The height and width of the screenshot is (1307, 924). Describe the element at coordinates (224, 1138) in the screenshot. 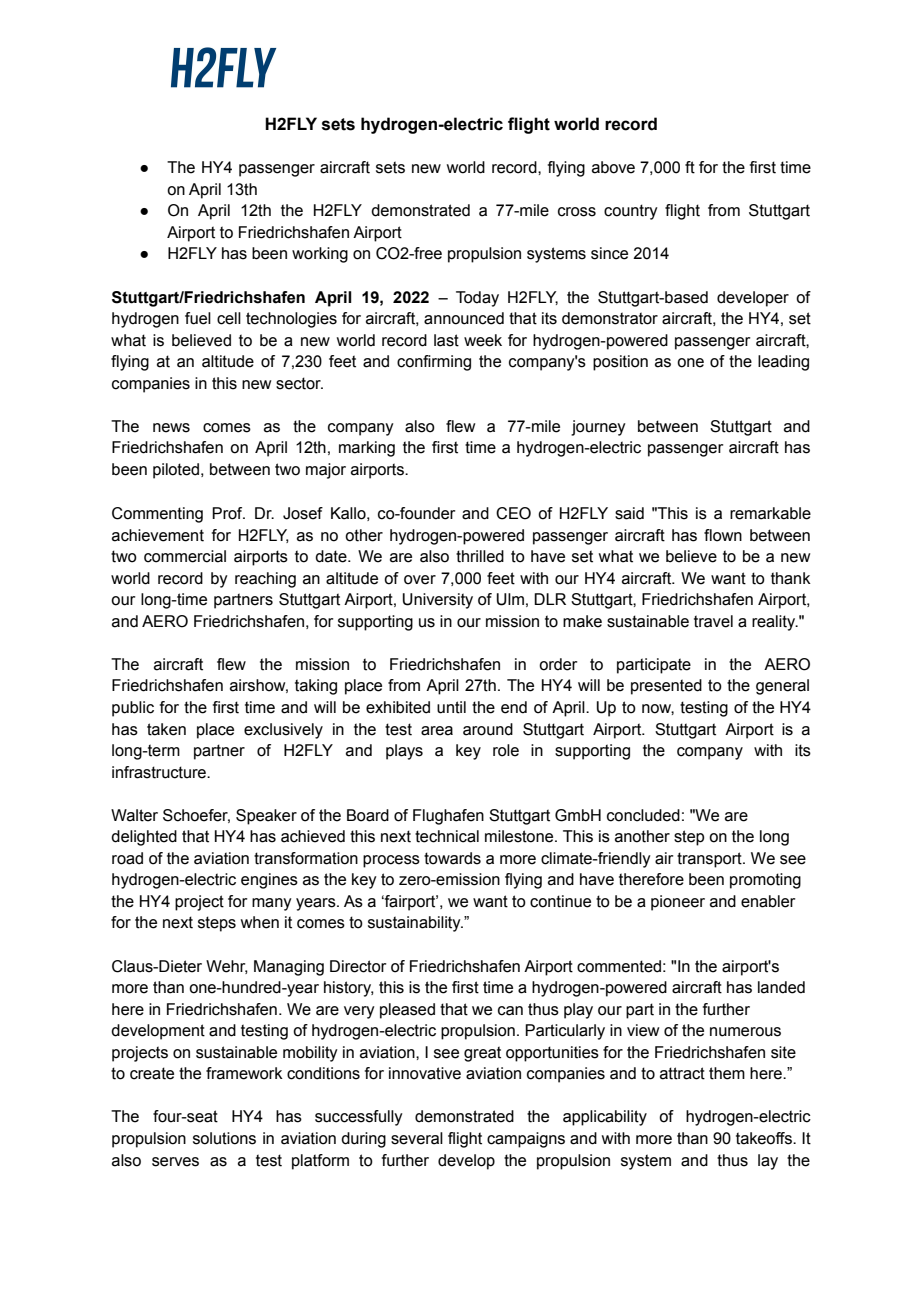

I see `solutions` at that location.
